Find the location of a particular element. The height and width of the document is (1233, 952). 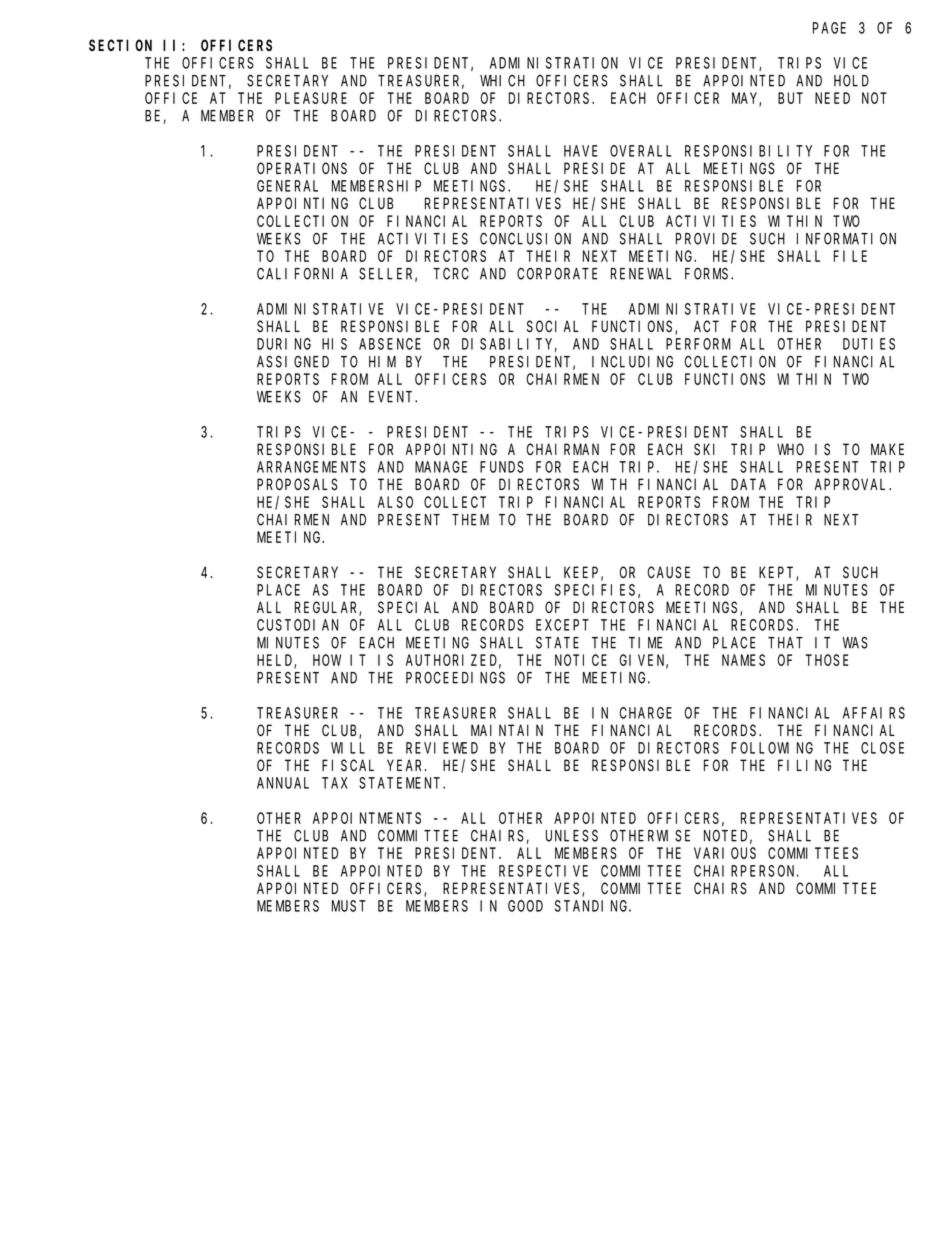

VARIOUS is located at coordinates (725, 853).
